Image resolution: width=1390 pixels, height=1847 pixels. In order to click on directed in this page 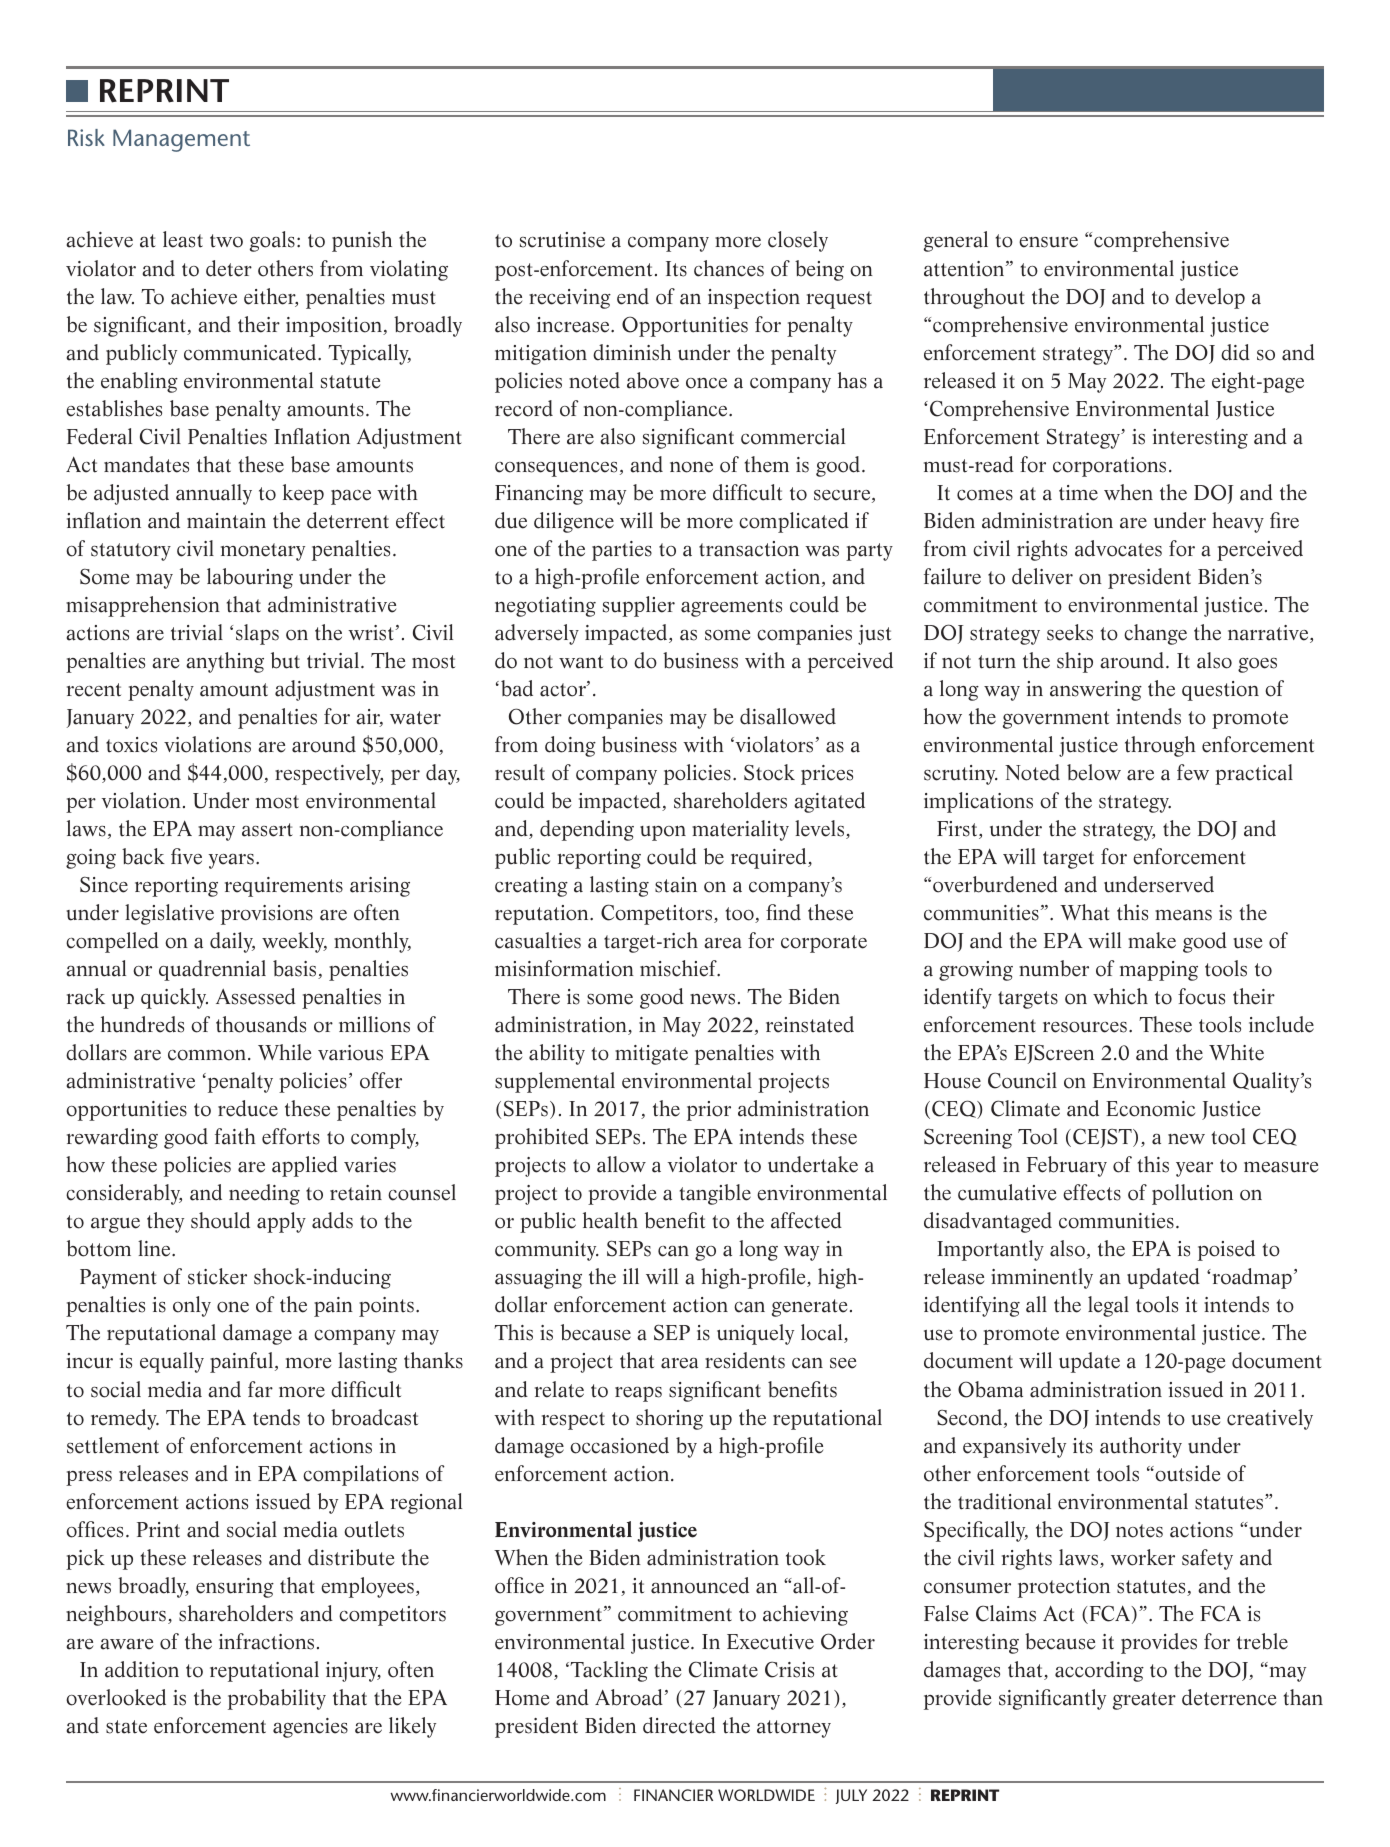, I will do `click(679, 1725)`.
